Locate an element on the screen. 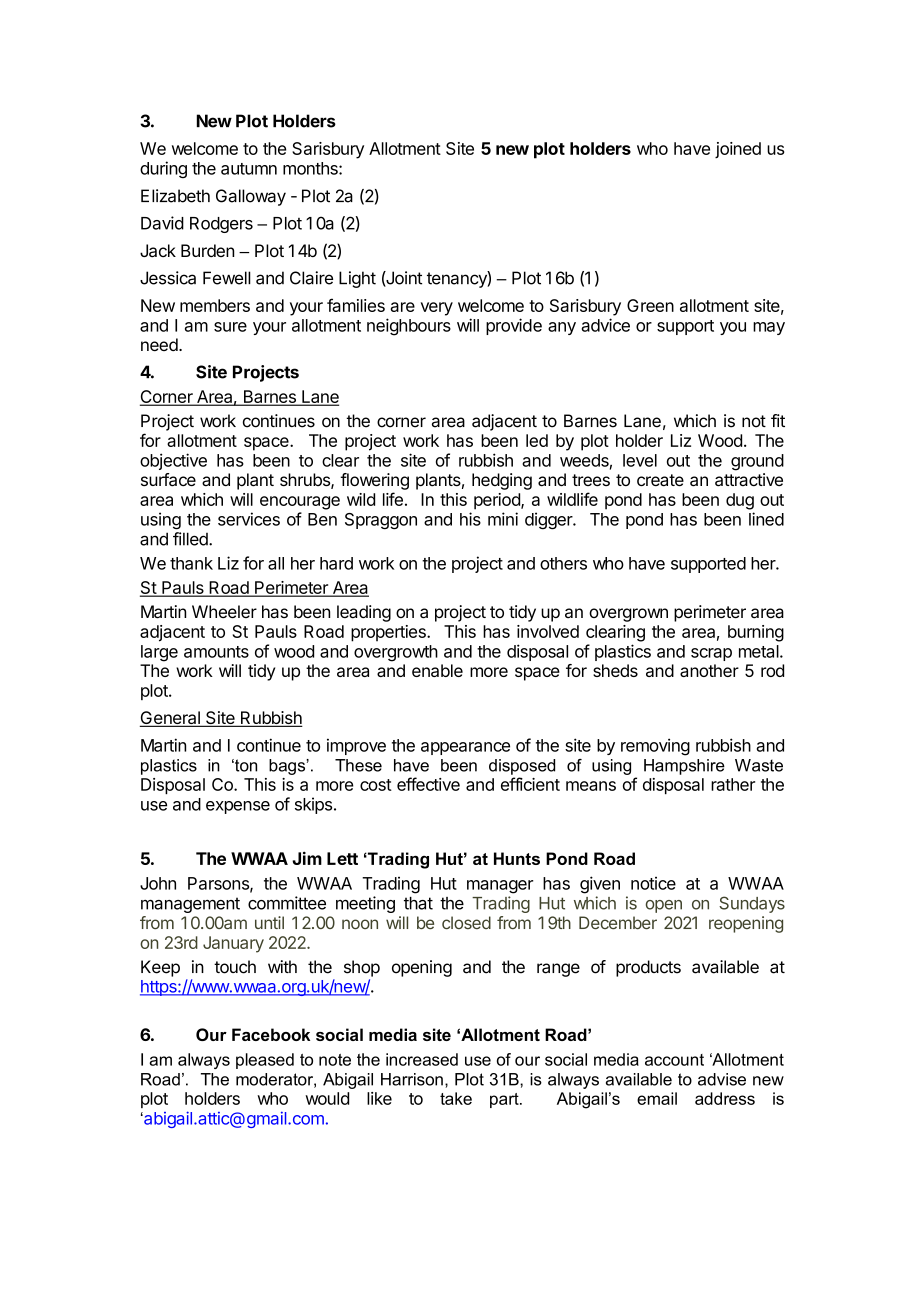 The image size is (924, 1308). Hampshire is located at coordinates (684, 767).
